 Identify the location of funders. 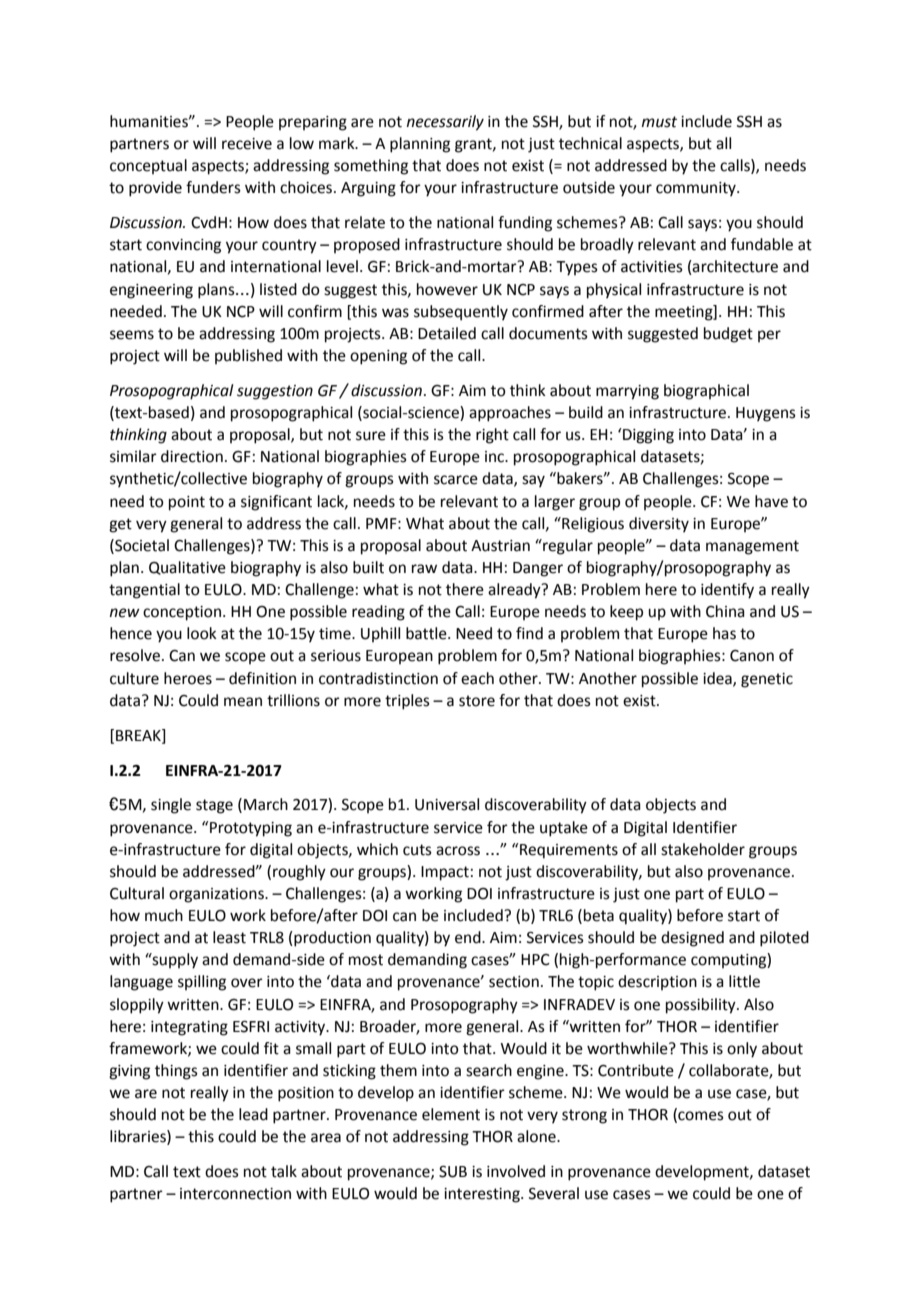
(213, 187).
